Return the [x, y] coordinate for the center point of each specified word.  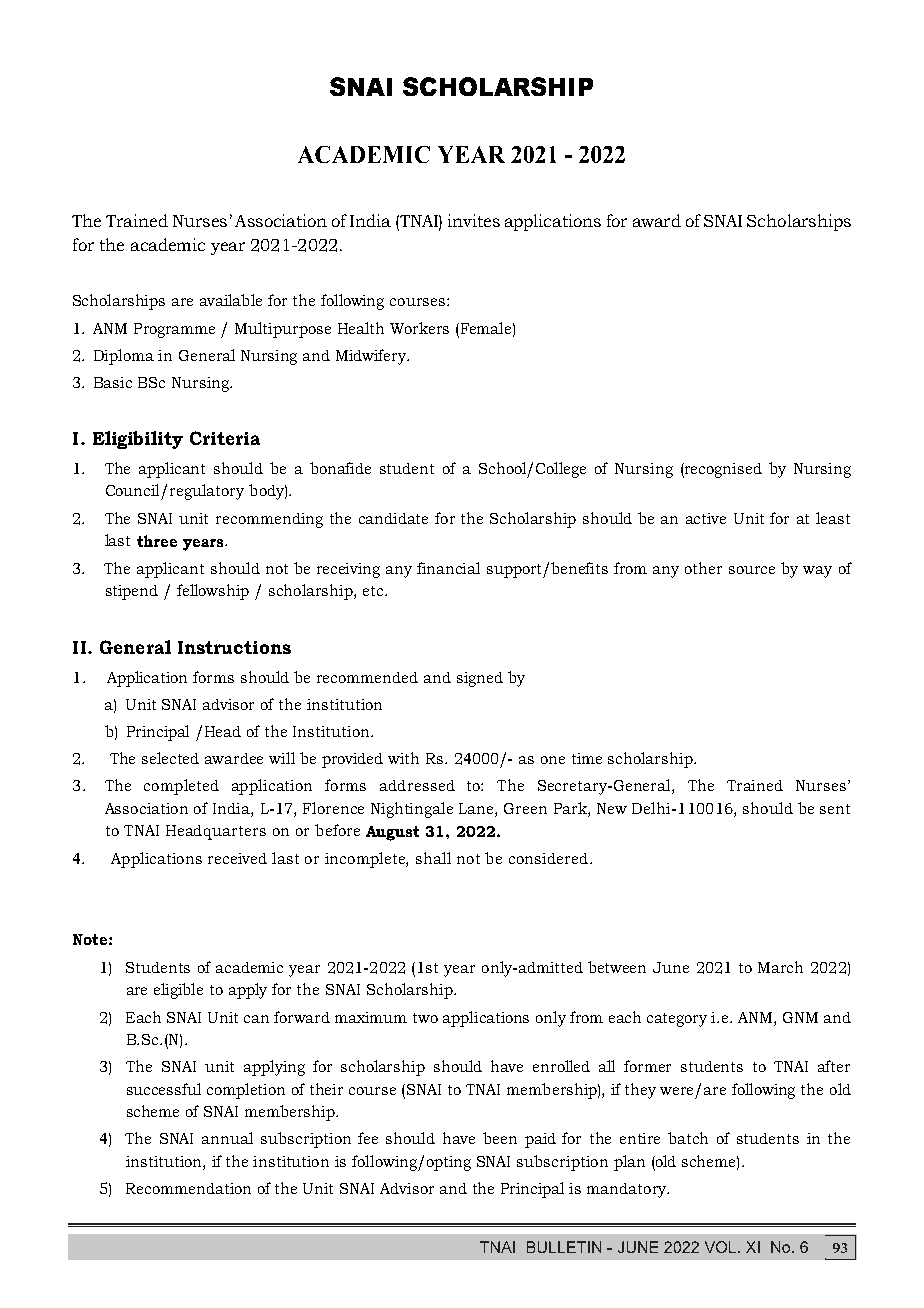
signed [480, 679]
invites [474, 220]
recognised [722, 470]
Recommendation [188, 1188]
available [231, 300]
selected [170, 758]
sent [835, 809]
